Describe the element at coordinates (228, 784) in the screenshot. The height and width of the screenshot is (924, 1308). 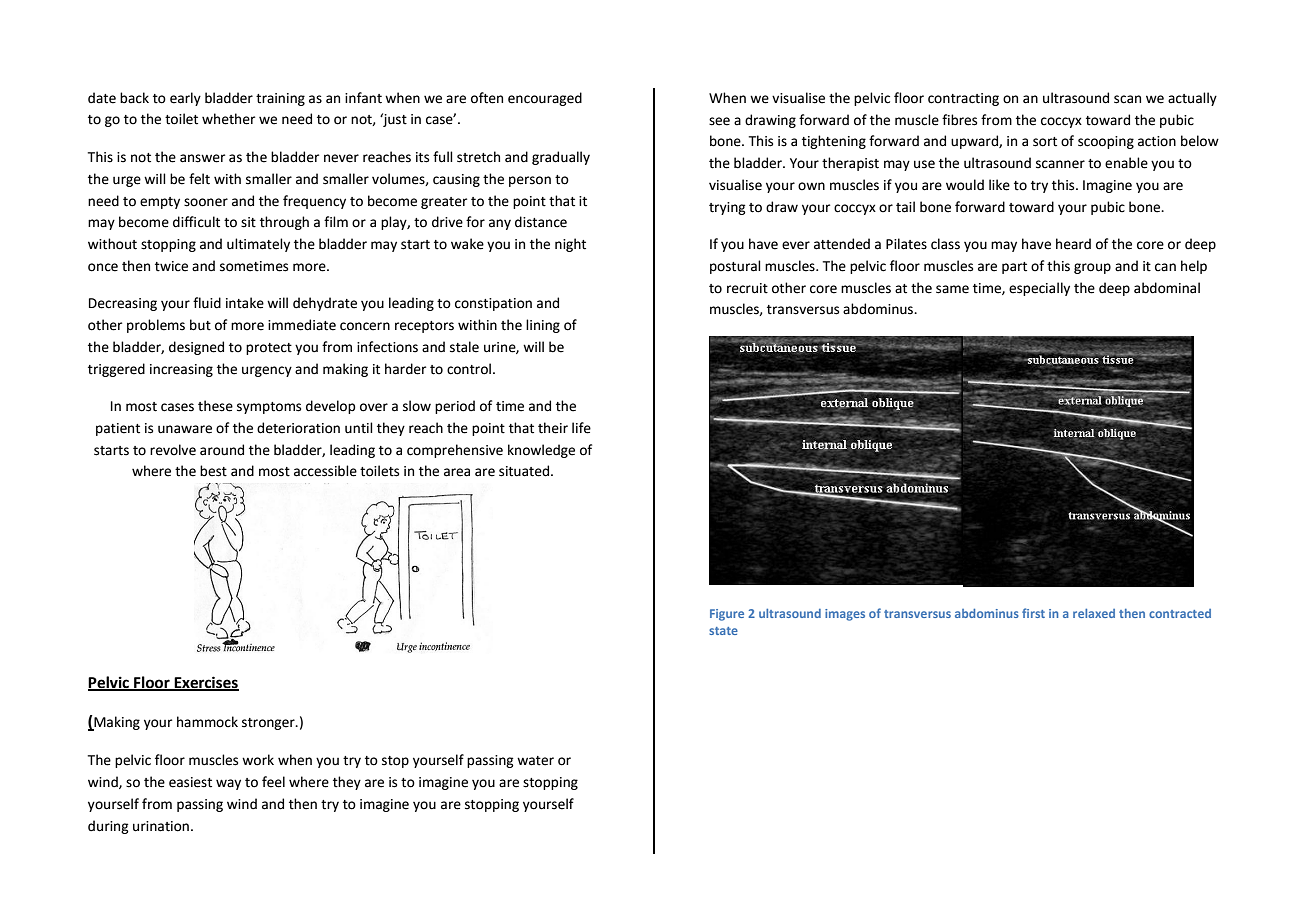
I see `way` at that location.
